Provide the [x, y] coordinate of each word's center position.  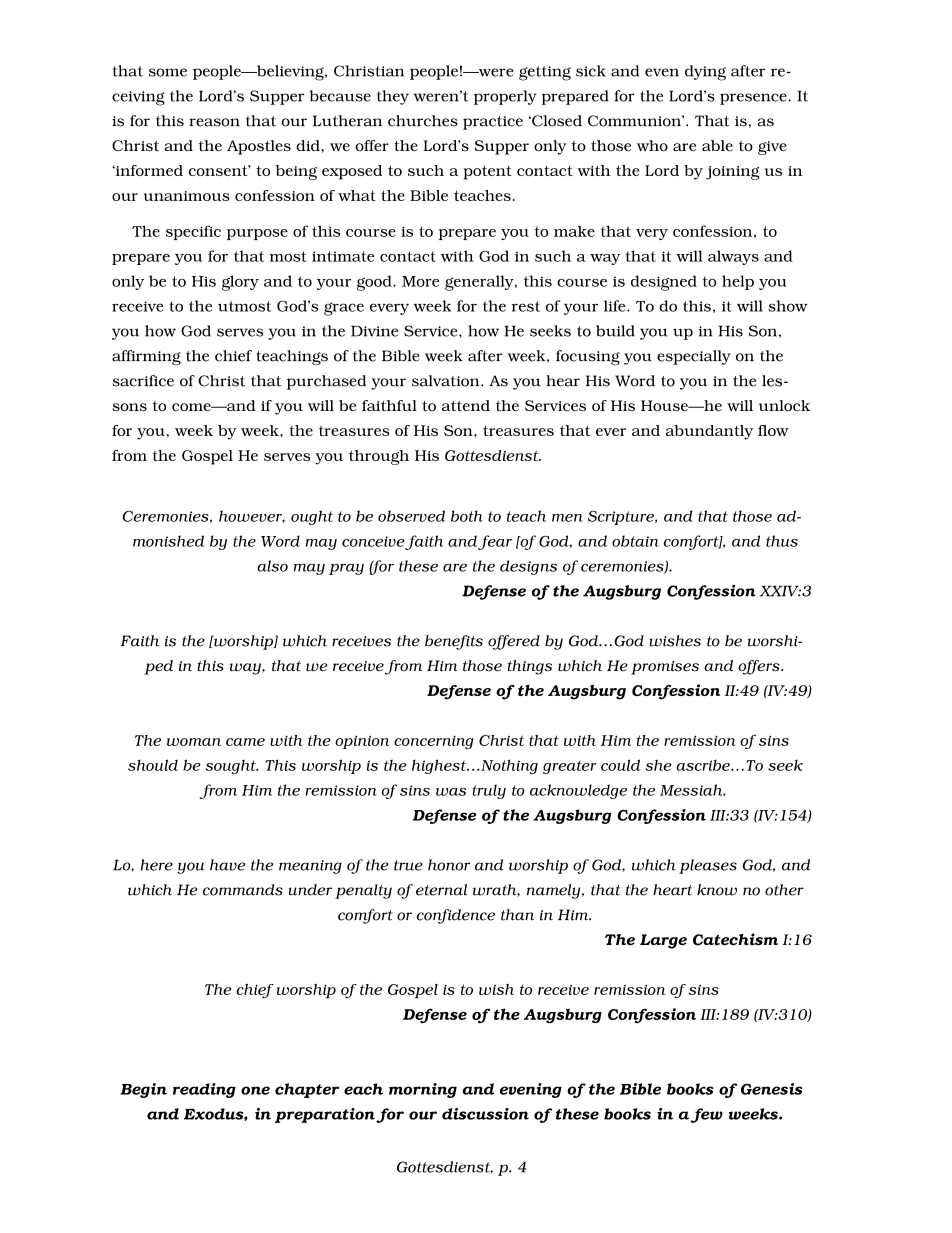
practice [493, 123]
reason [214, 122]
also [272, 566]
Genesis [771, 1089]
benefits [454, 642]
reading [204, 1090]
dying [705, 73]
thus [782, 541]
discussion [485, 1114]
